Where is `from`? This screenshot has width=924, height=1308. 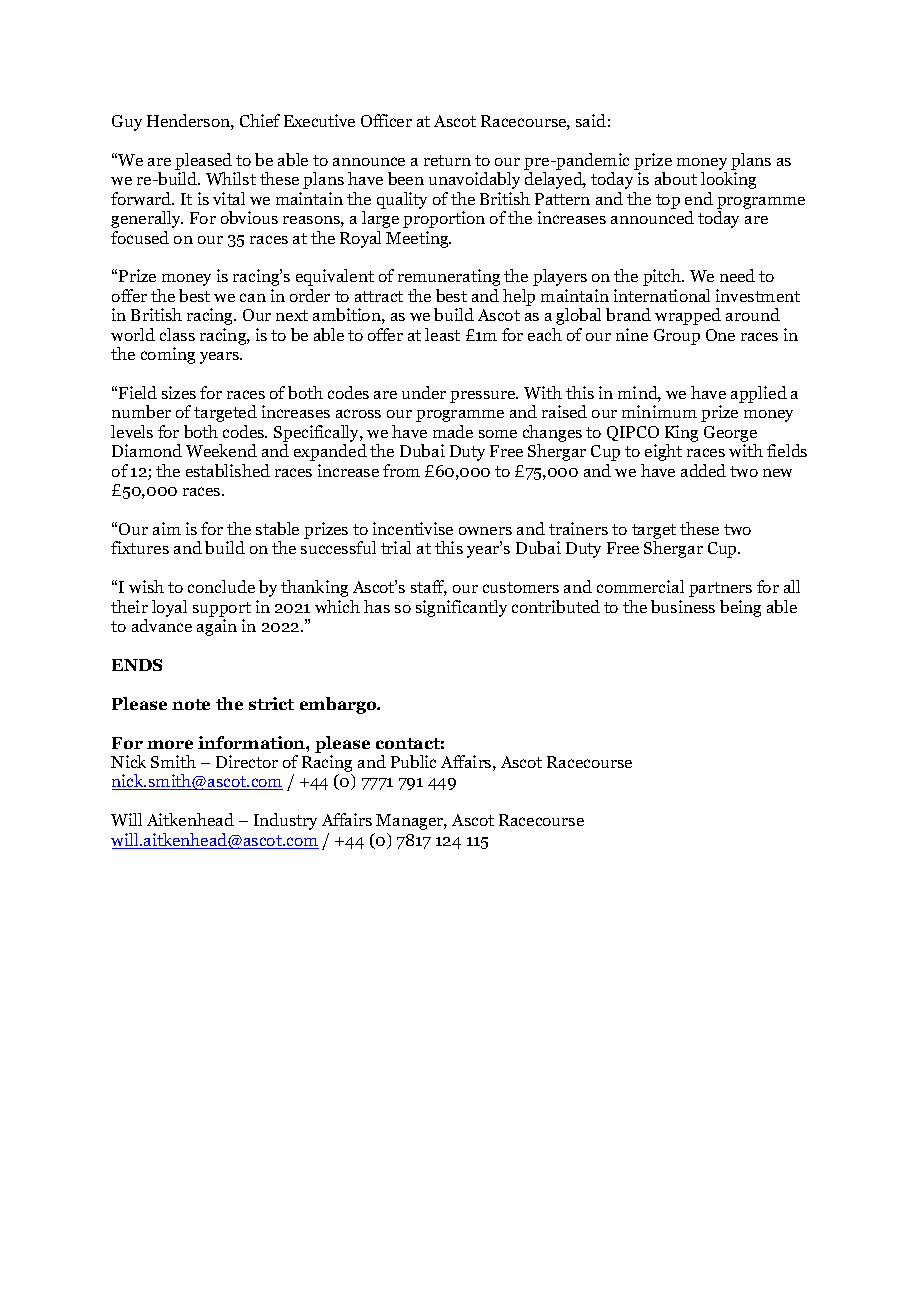
from is located at coordinates (401, 470).
